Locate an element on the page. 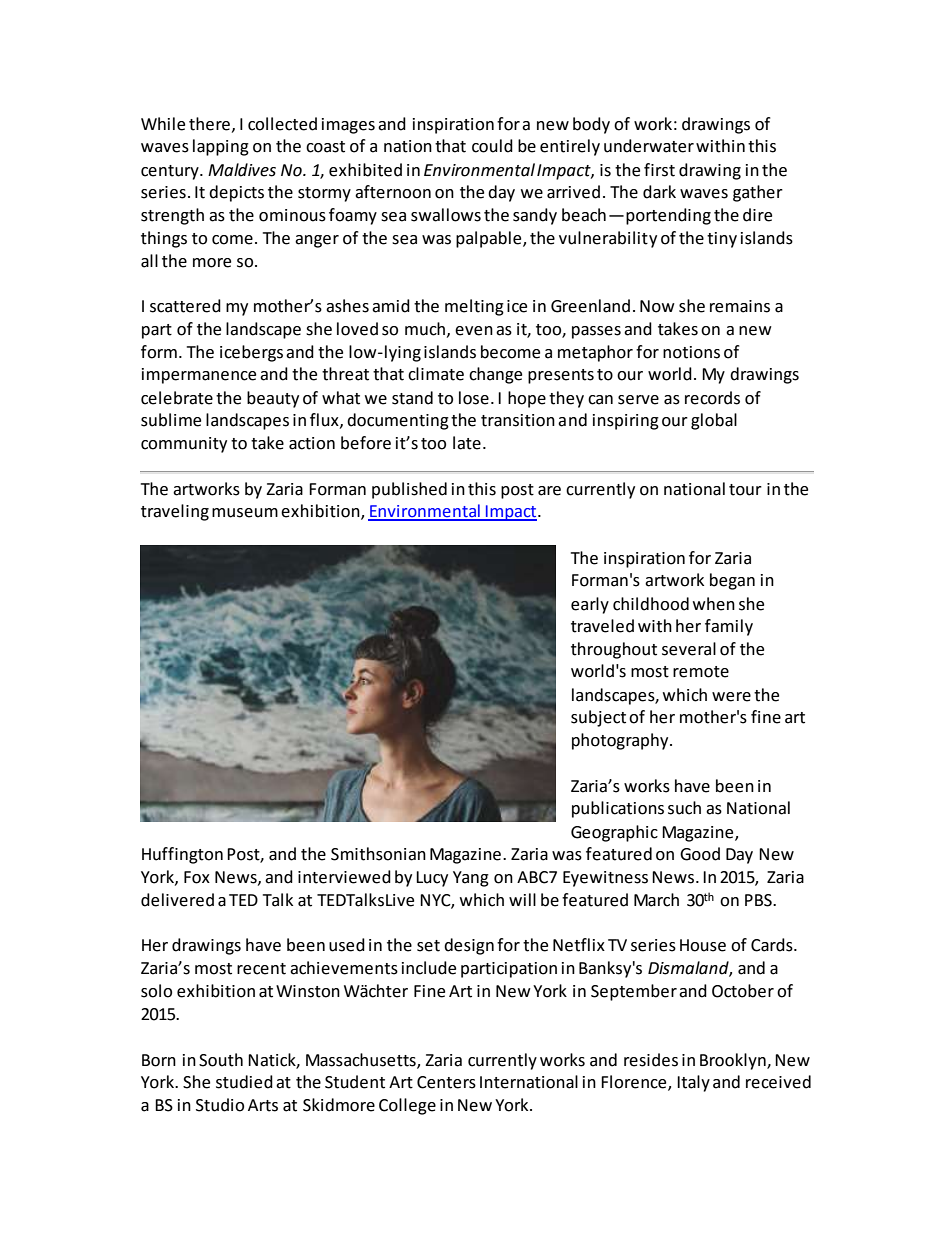 The image size is (952, 1233). could is located at coordinates (492, 146).
